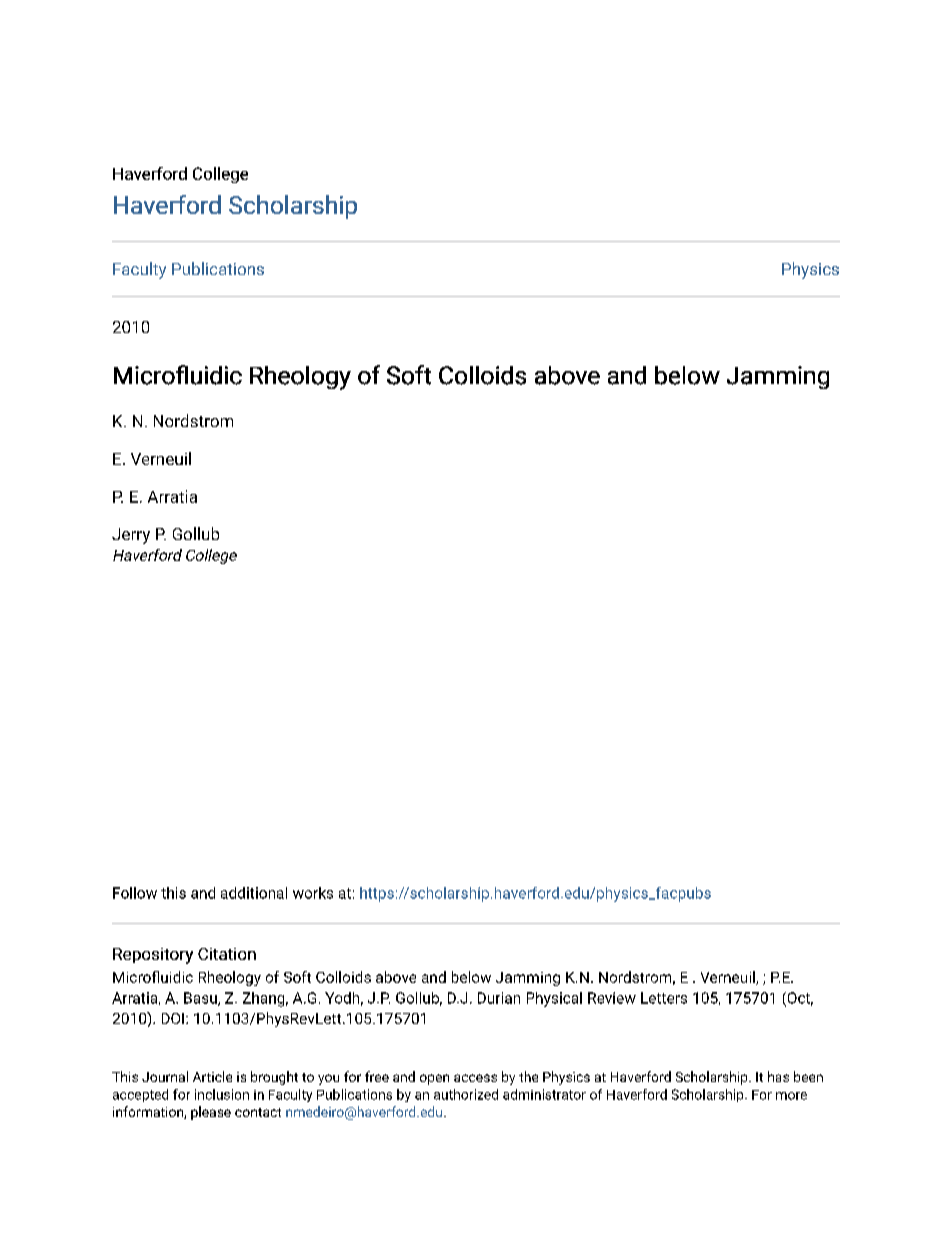 This screenshot has width=952, height=1233. Describe the element at coordinates (791, 1096) in the screenshot. I see `more` at that location.
